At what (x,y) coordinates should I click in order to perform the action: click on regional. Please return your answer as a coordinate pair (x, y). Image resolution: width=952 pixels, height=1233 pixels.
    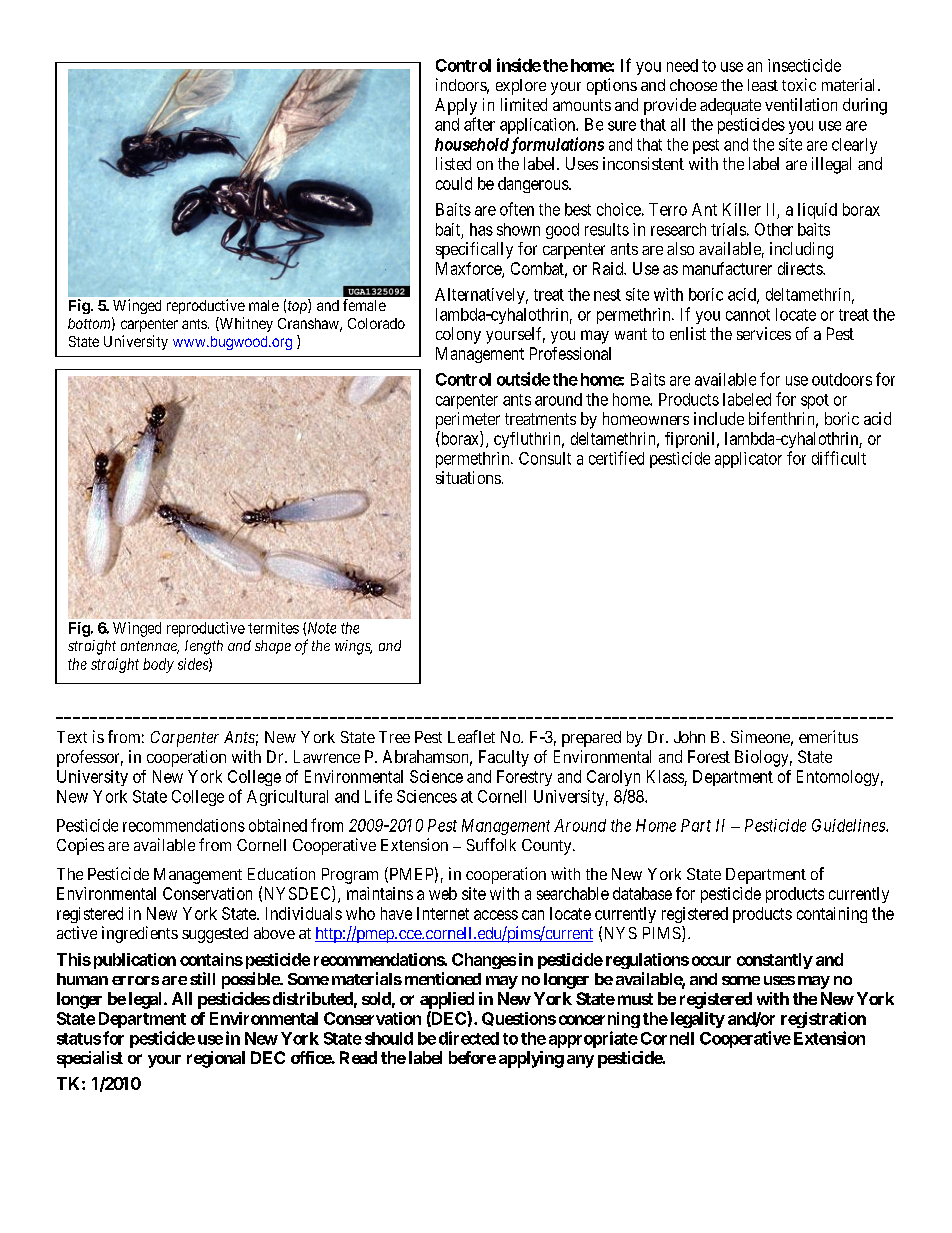
    Looking at the image, I should click on (216, 1059).
